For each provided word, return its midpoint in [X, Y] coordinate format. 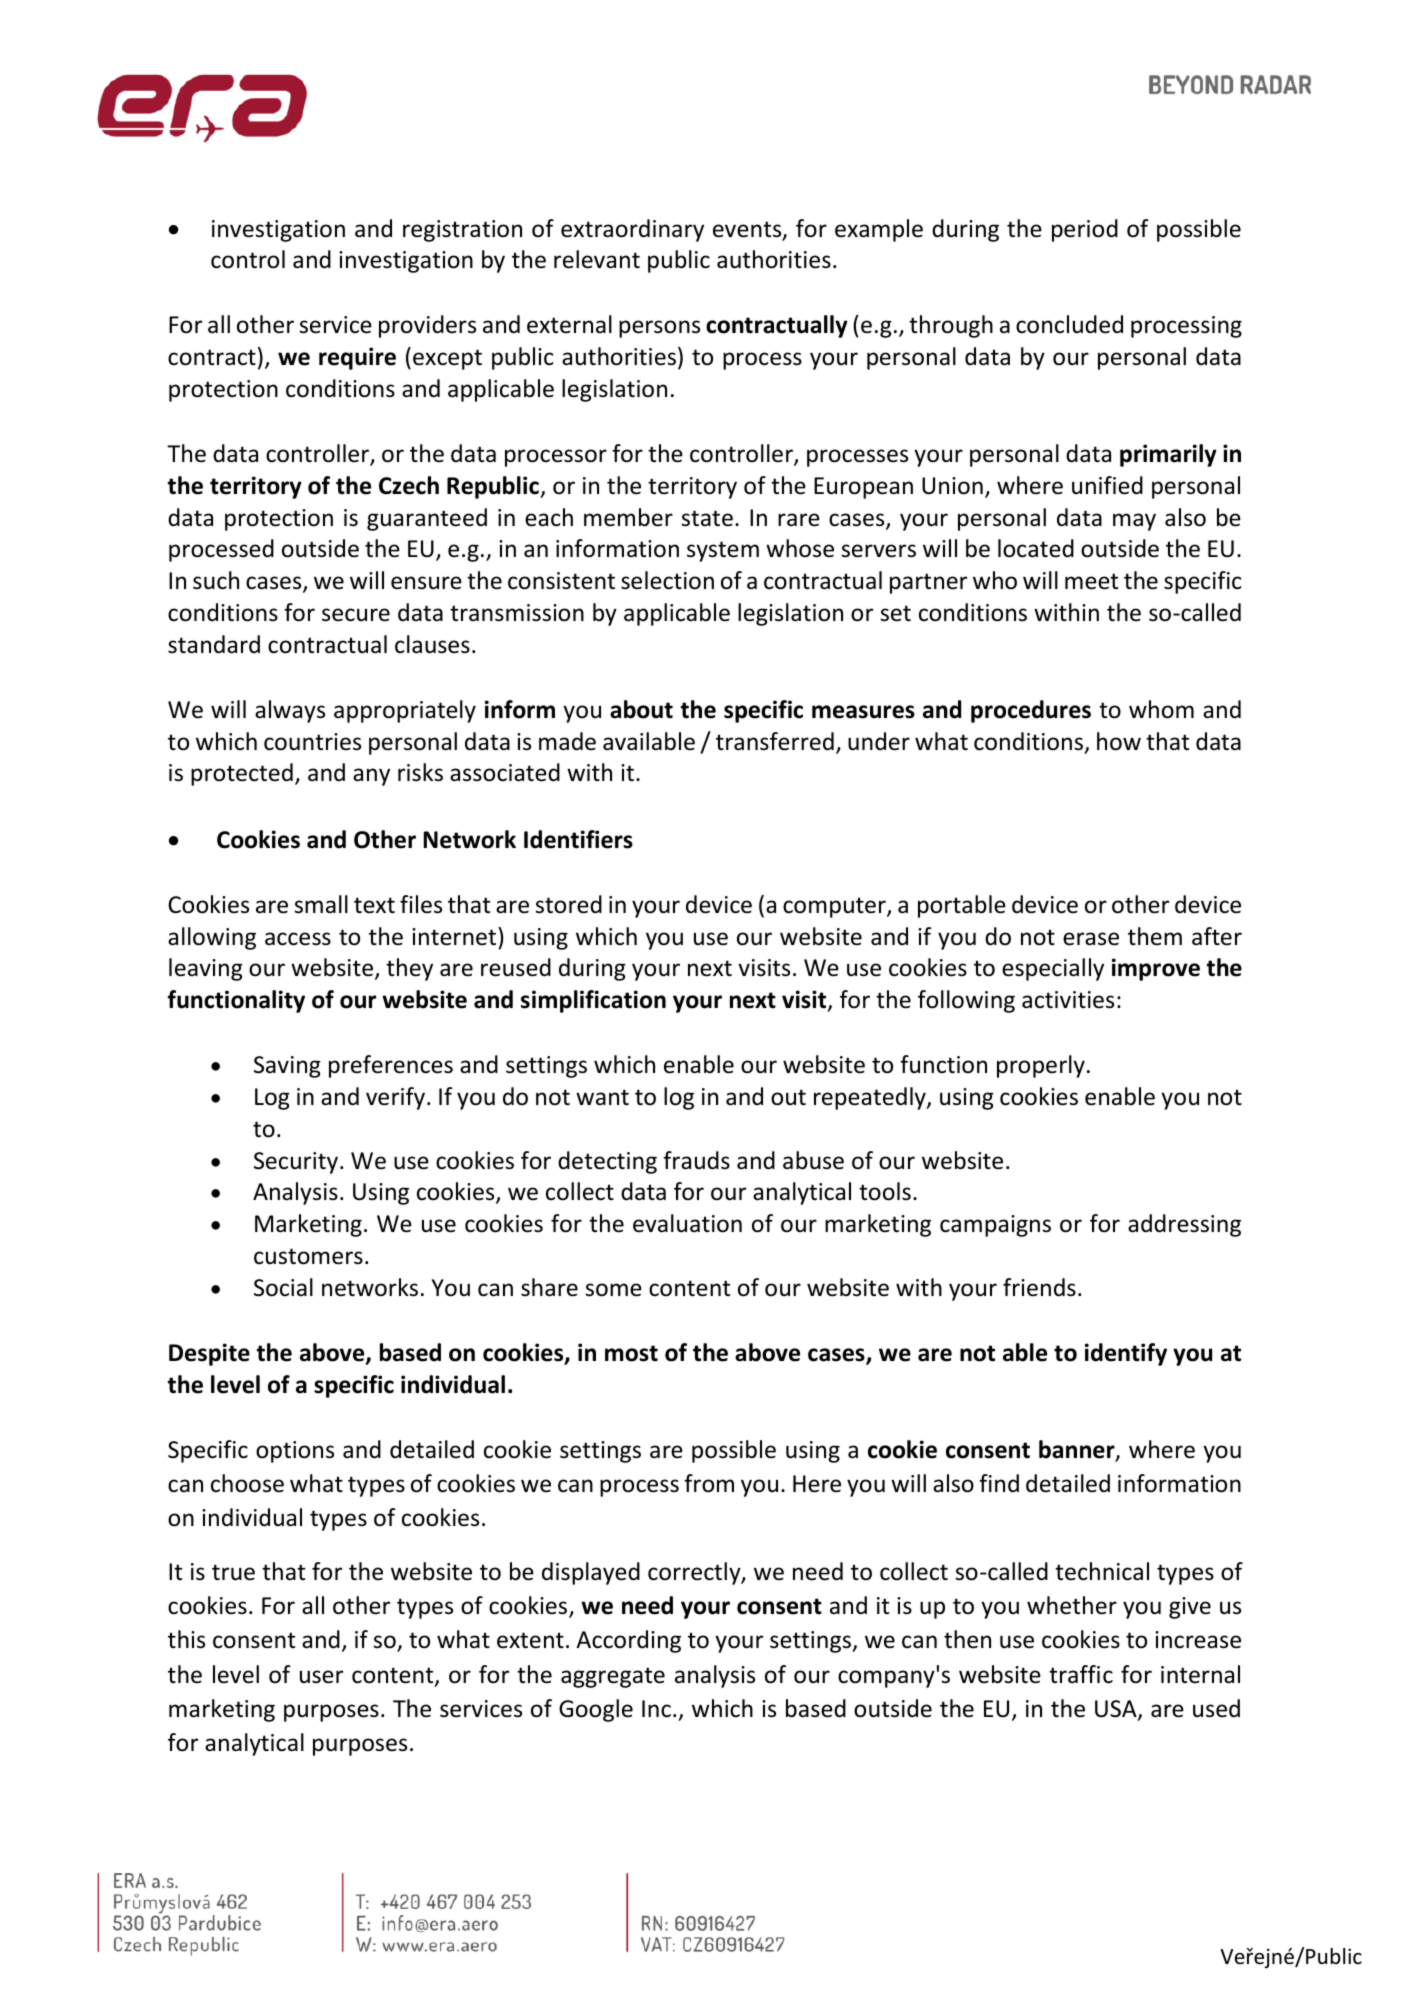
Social [283, 1287]
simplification [593, 1001]
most [631, 1353]
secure [356, 615]
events [748, 230]
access [298, 939]
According [628, 1641]
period [1085, 230]
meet [1091, 581]
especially [1053, 969]
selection [667, 580]
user [321, 1677]
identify [1126, 1354]
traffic [1081, 1674]
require [357, 358]
